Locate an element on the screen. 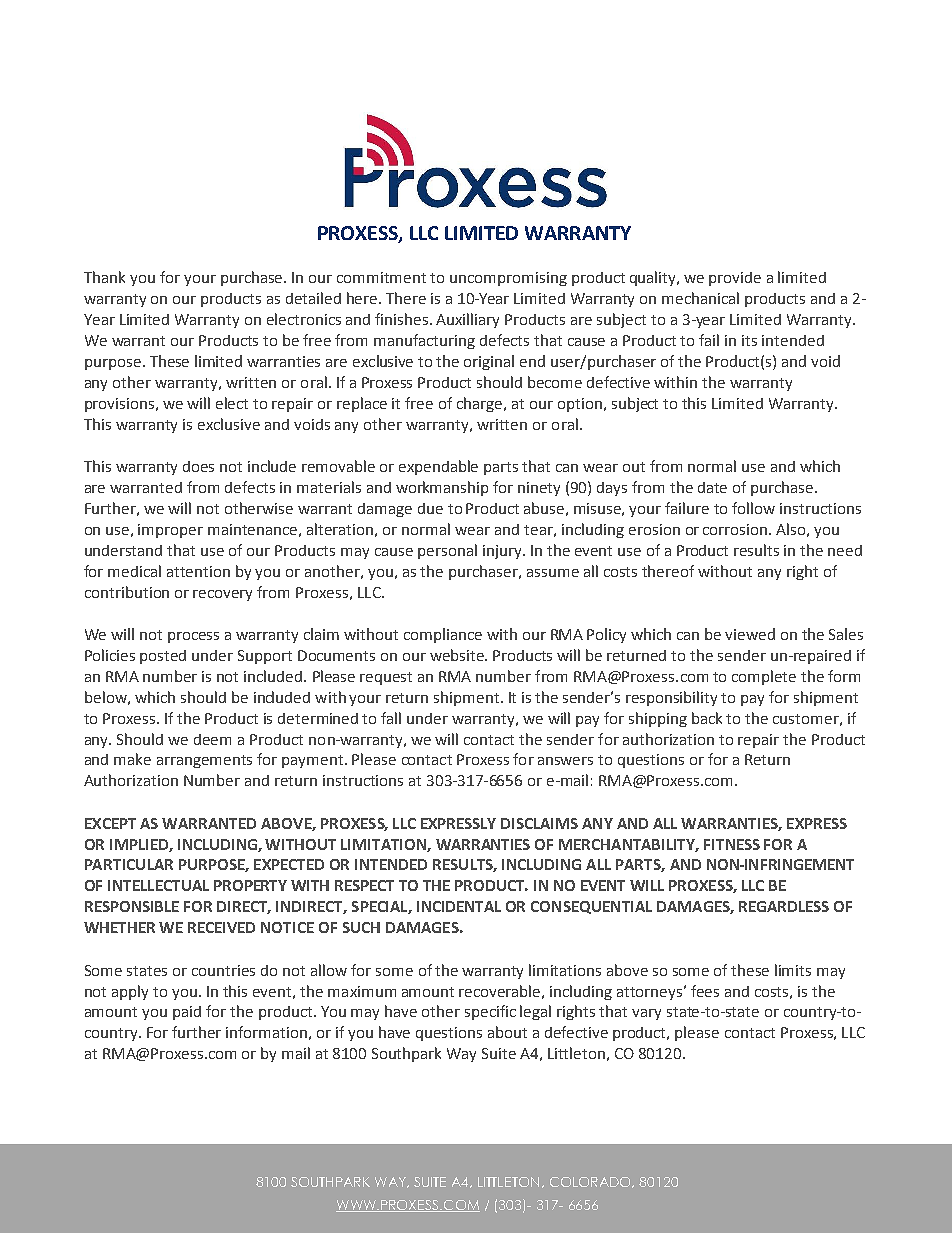 The image size is (952, 1233). COLORADO is located at coordinates (592, 1182).
